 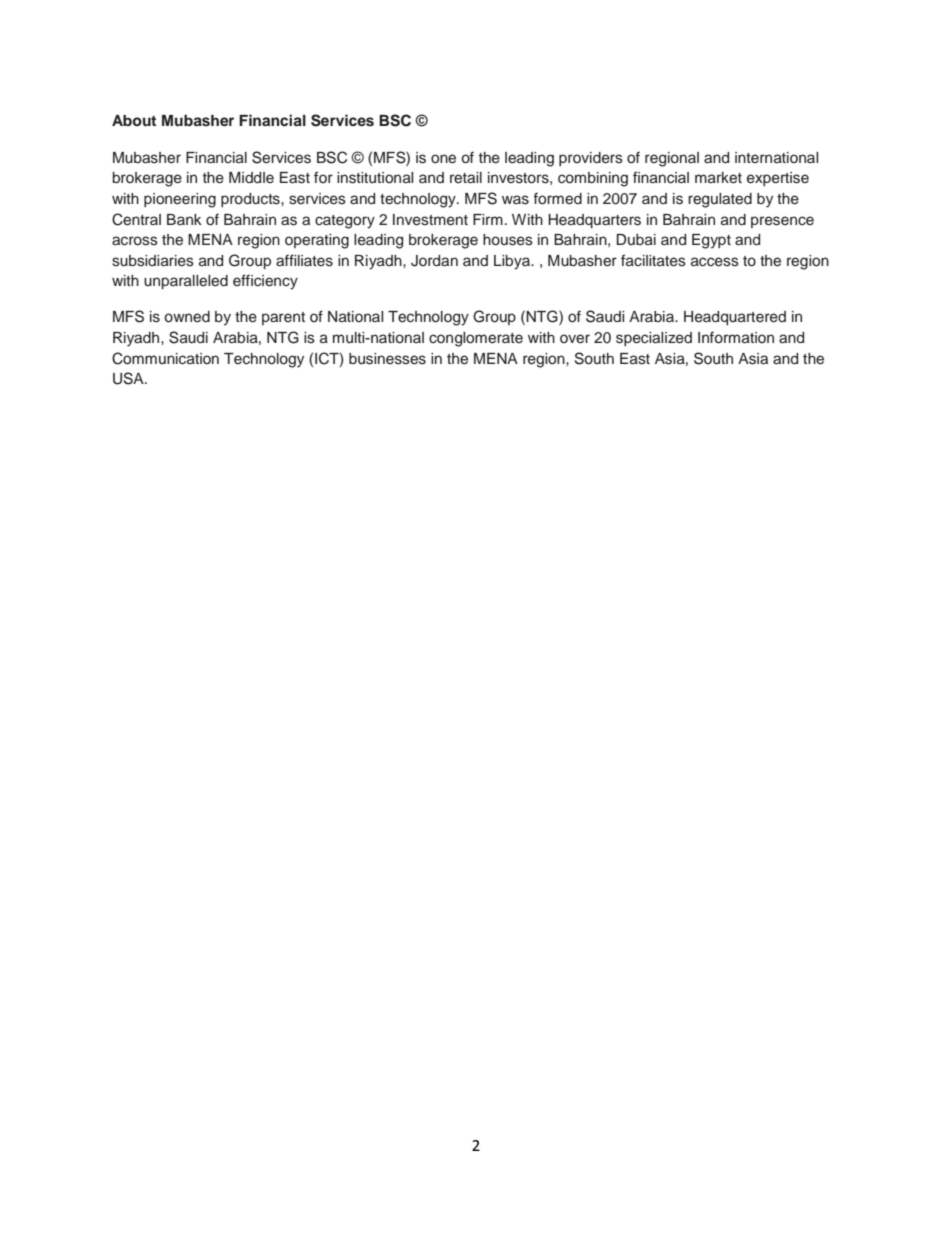 What do you see at coordinates (591, 159) in the document?
I see `providers` at bounding box center [591, 159].
